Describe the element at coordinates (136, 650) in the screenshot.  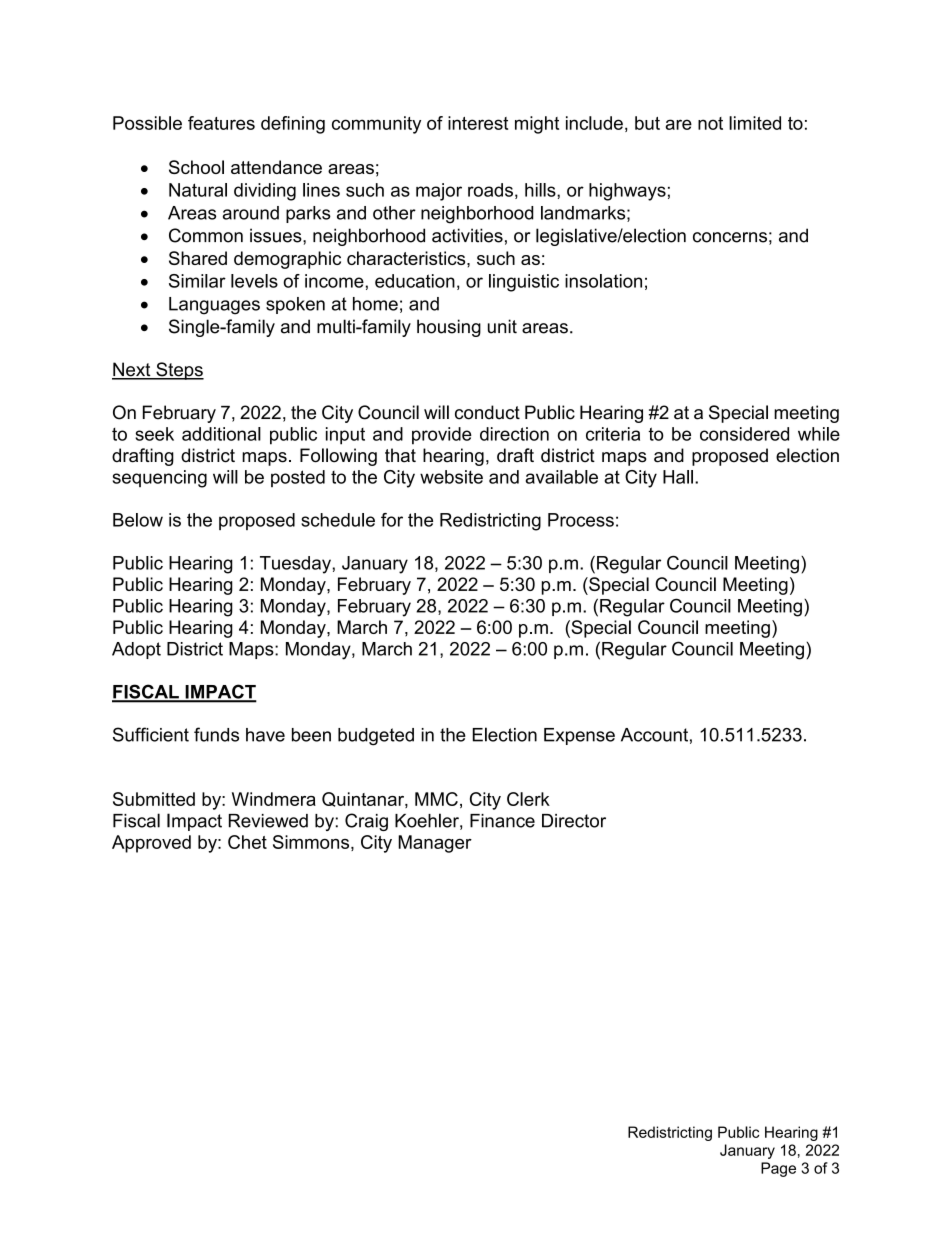
I see `Adopt` at that location.
